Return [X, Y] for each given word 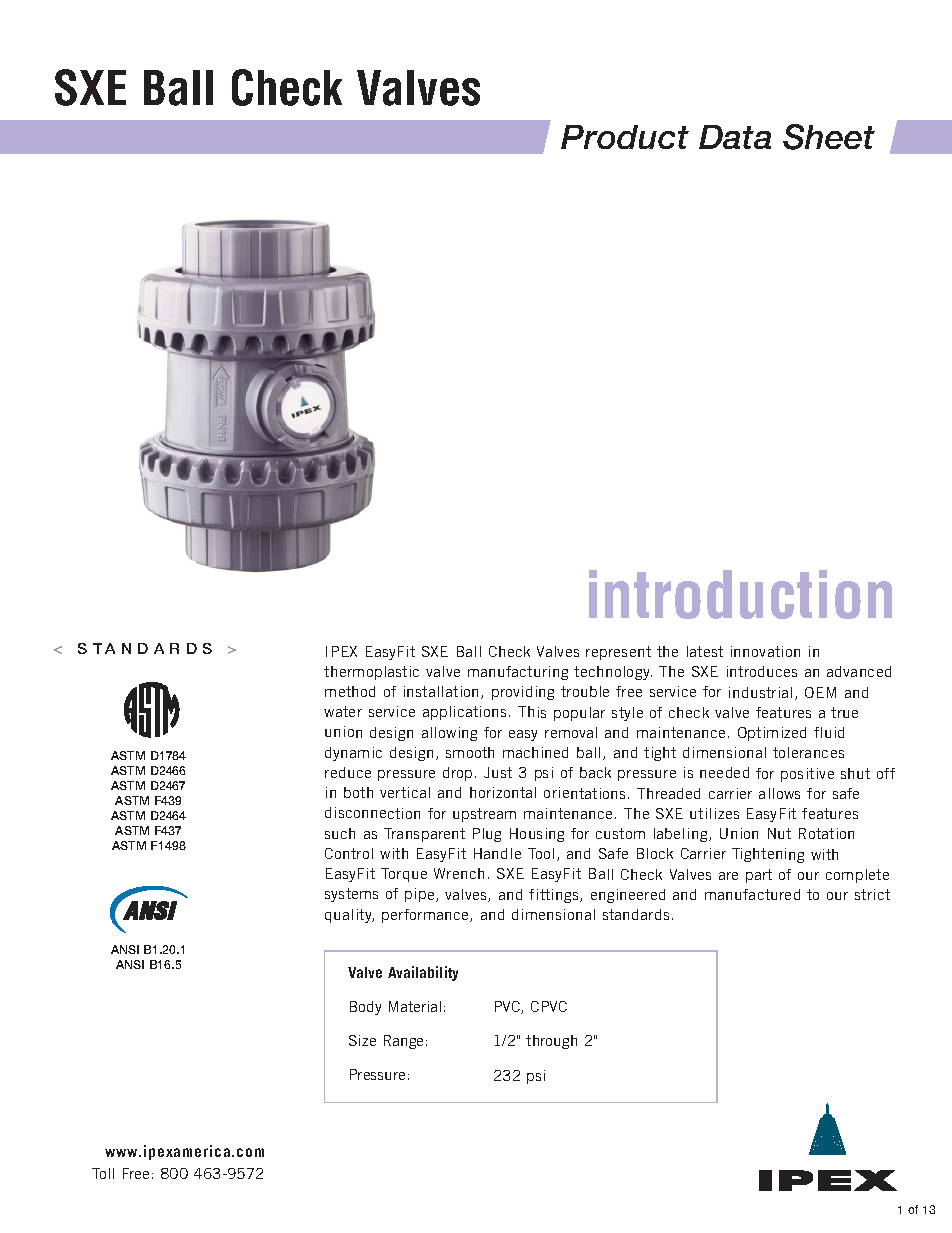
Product [625, 137]
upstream [484, 815]
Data [735, 137]
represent [618, 653]
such [340, 833]
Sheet [829, 137]
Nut [779, 833]
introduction [740, 594]
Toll [103, 1173]
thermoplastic [371, 673]
